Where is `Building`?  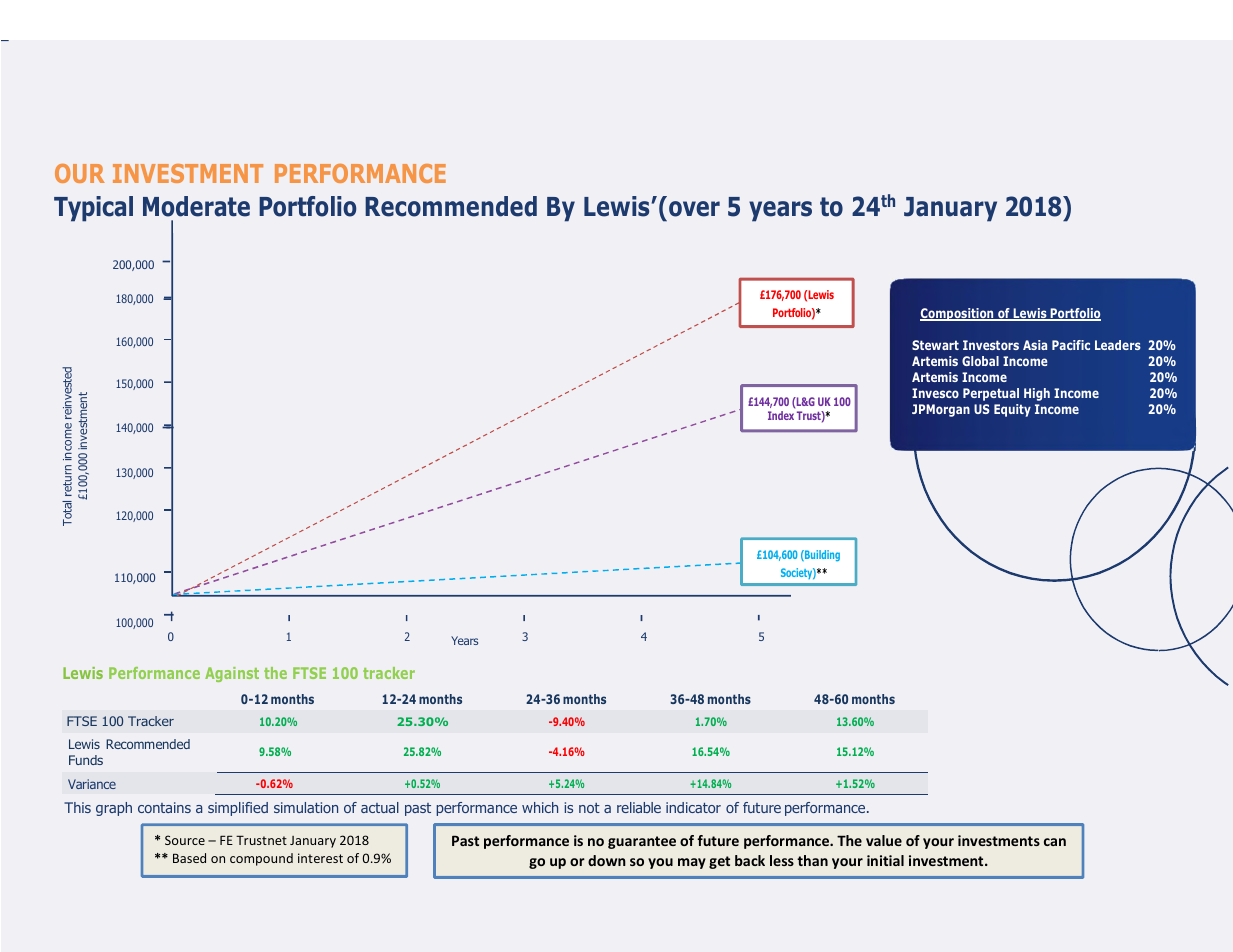
Building is located at coordinates (821, 555).
